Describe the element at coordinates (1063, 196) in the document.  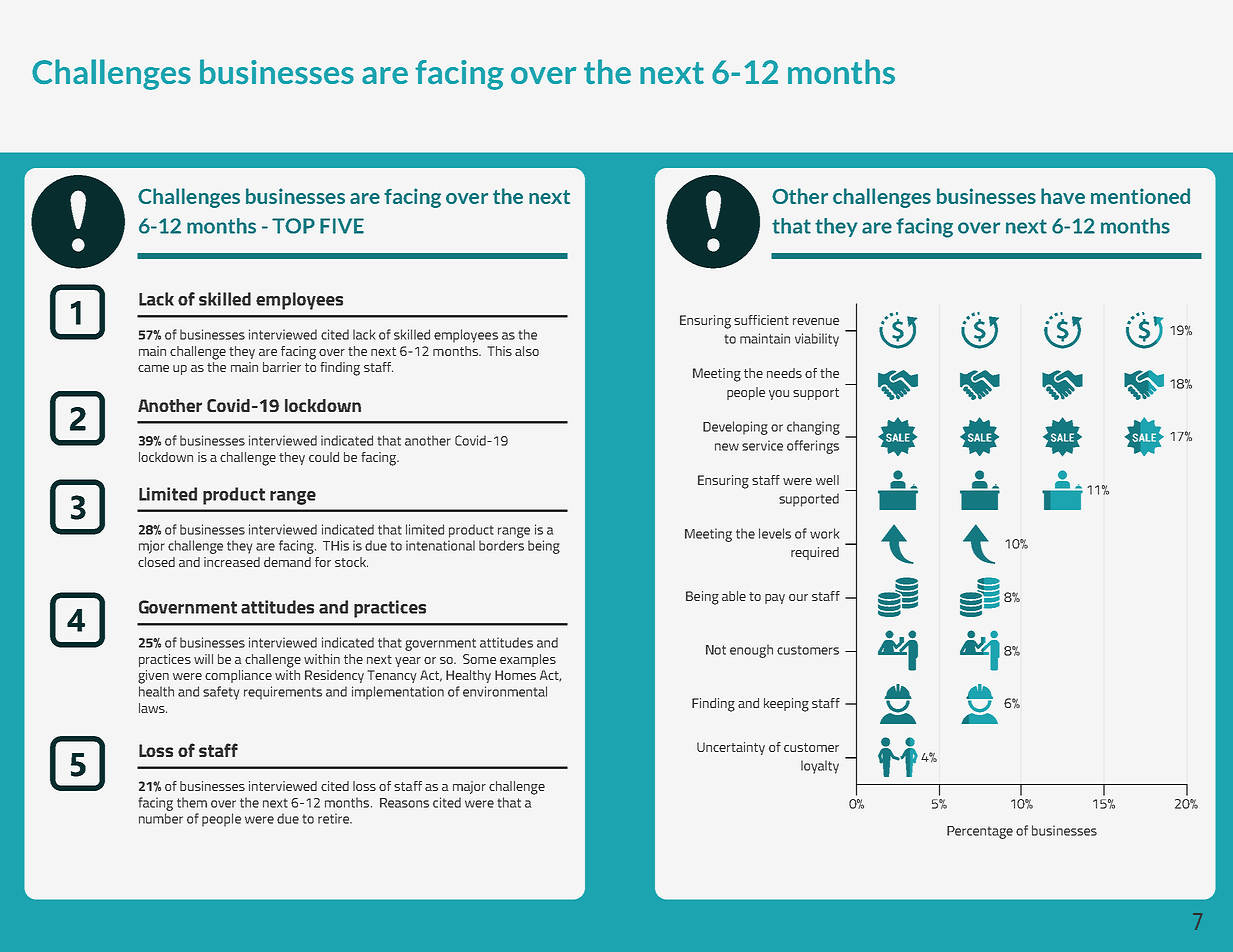
I see `have` at that location.
